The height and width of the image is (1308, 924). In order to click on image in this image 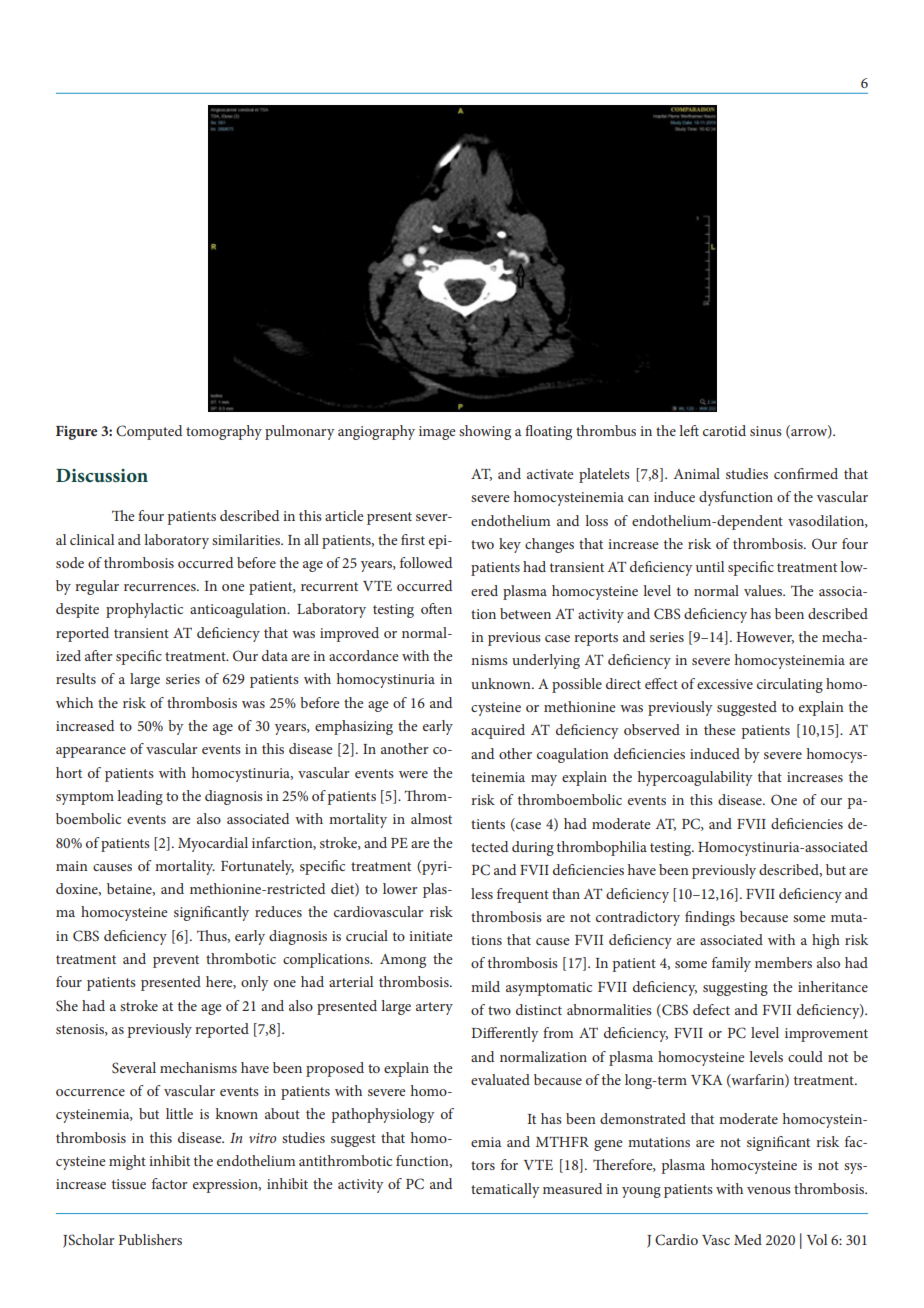, I will do `click(437, 433)`.
